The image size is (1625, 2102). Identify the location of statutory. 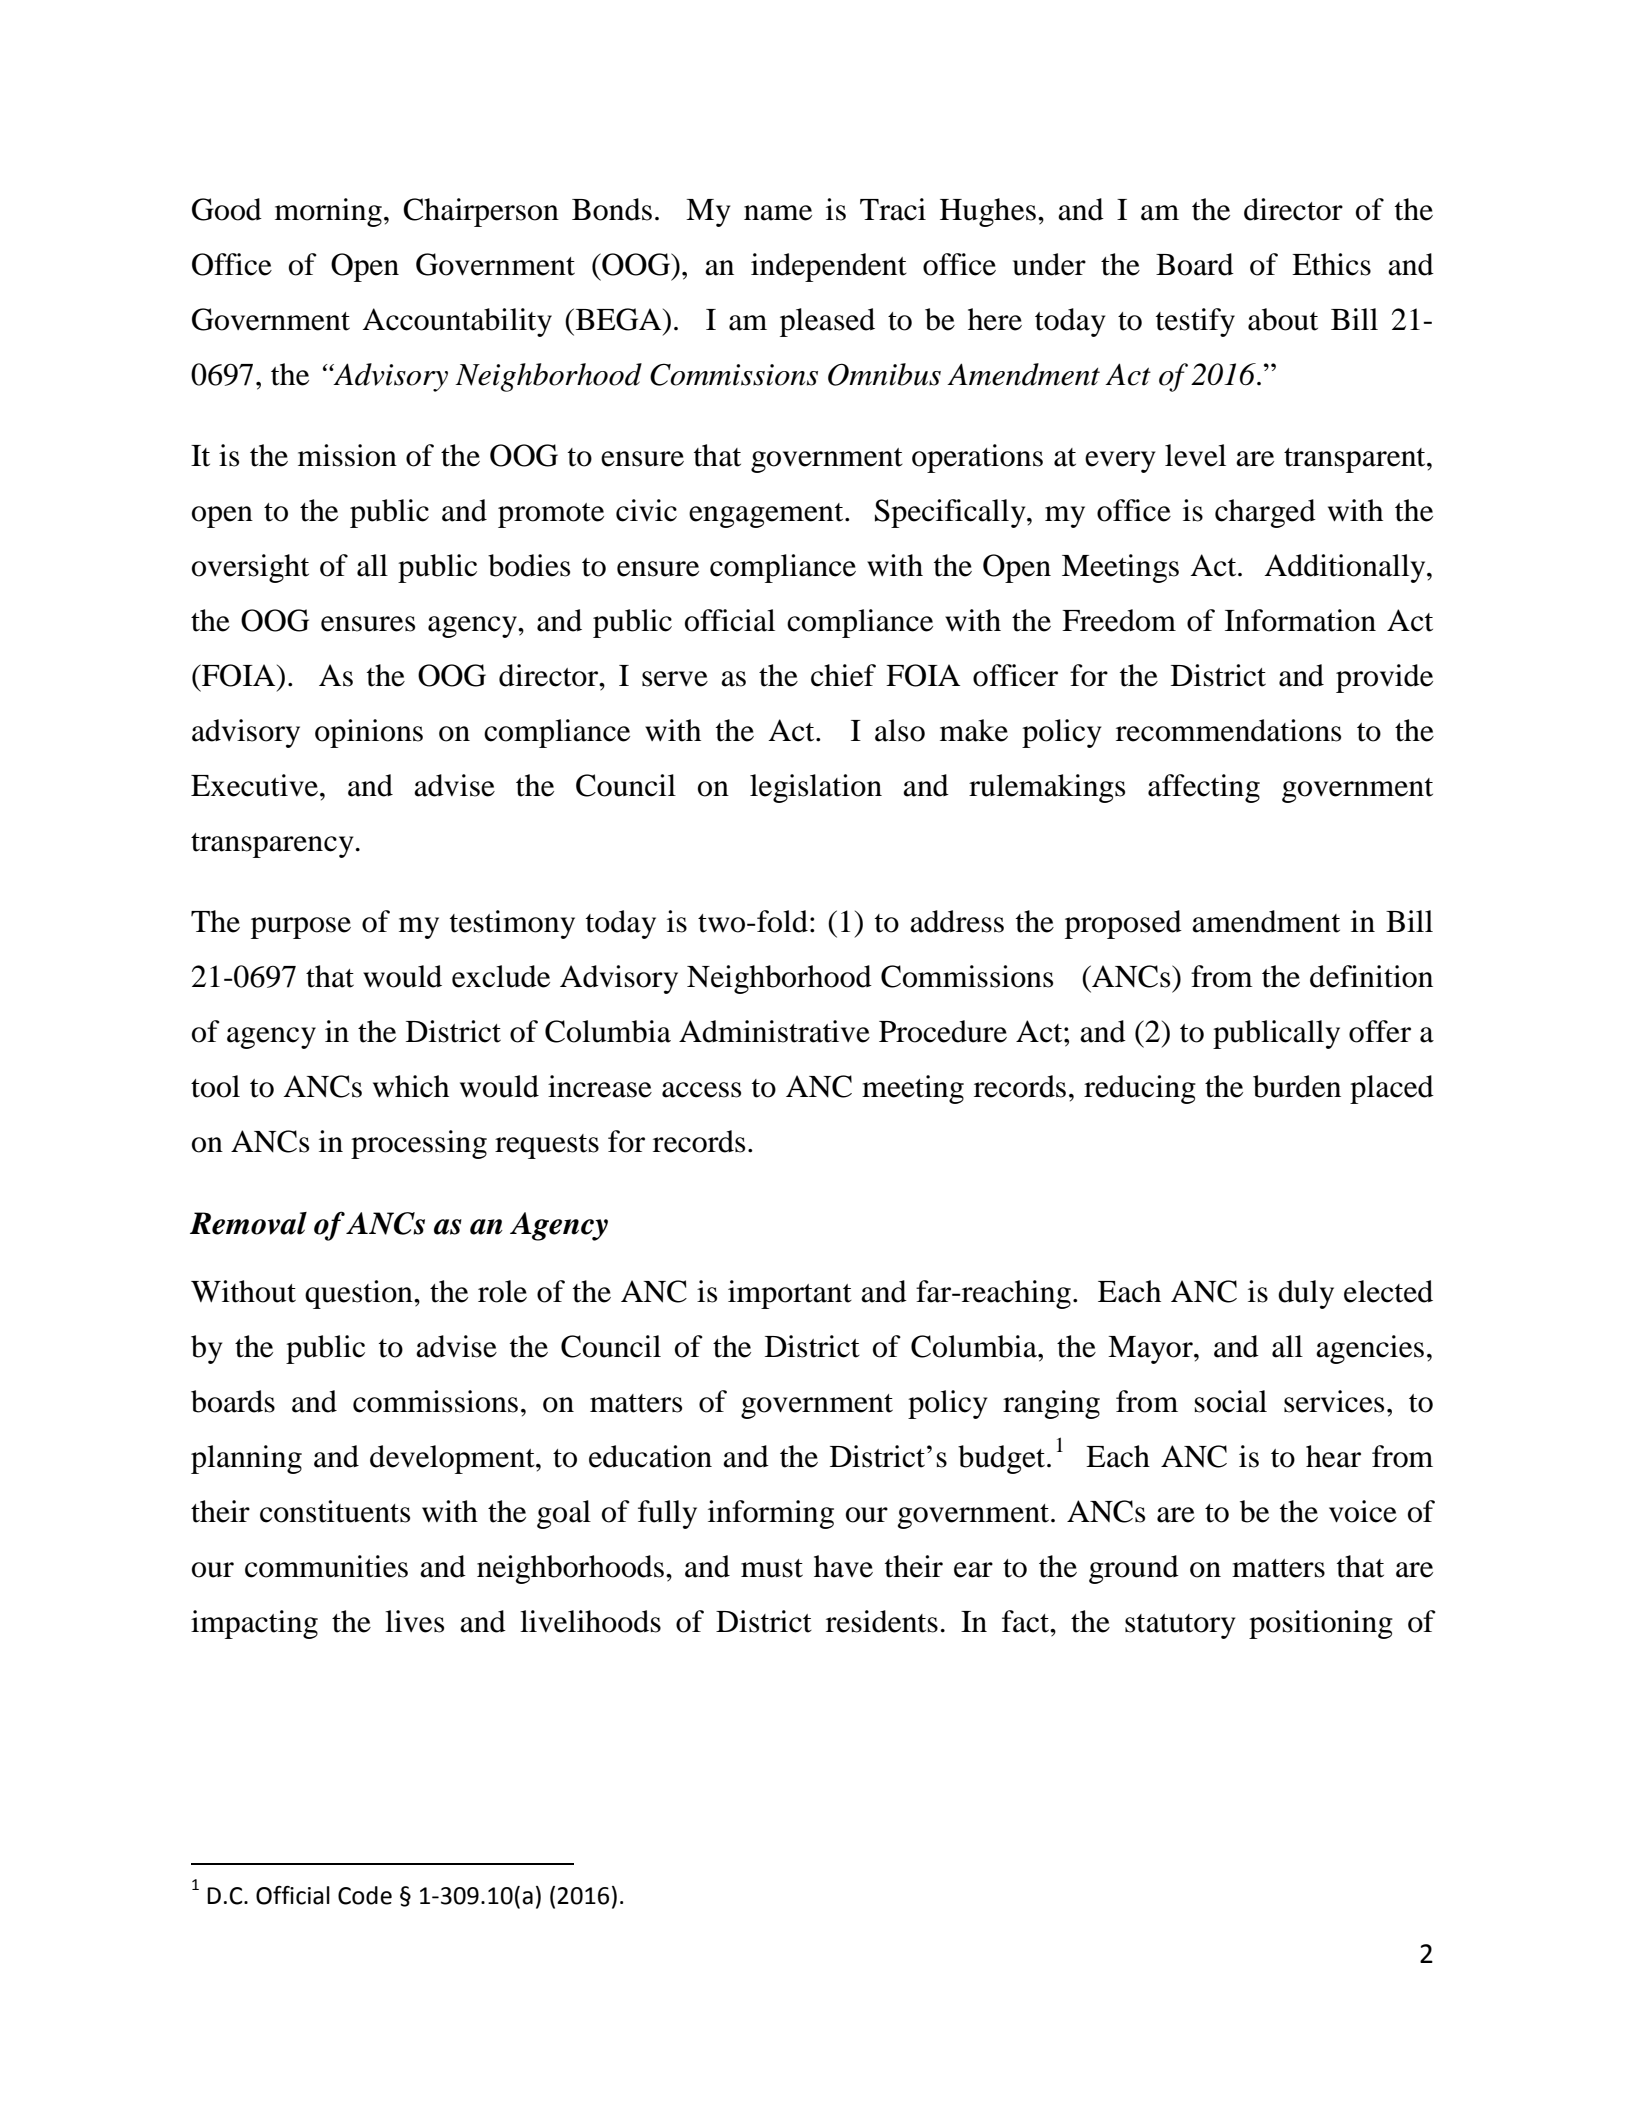
(1180, 1626).
